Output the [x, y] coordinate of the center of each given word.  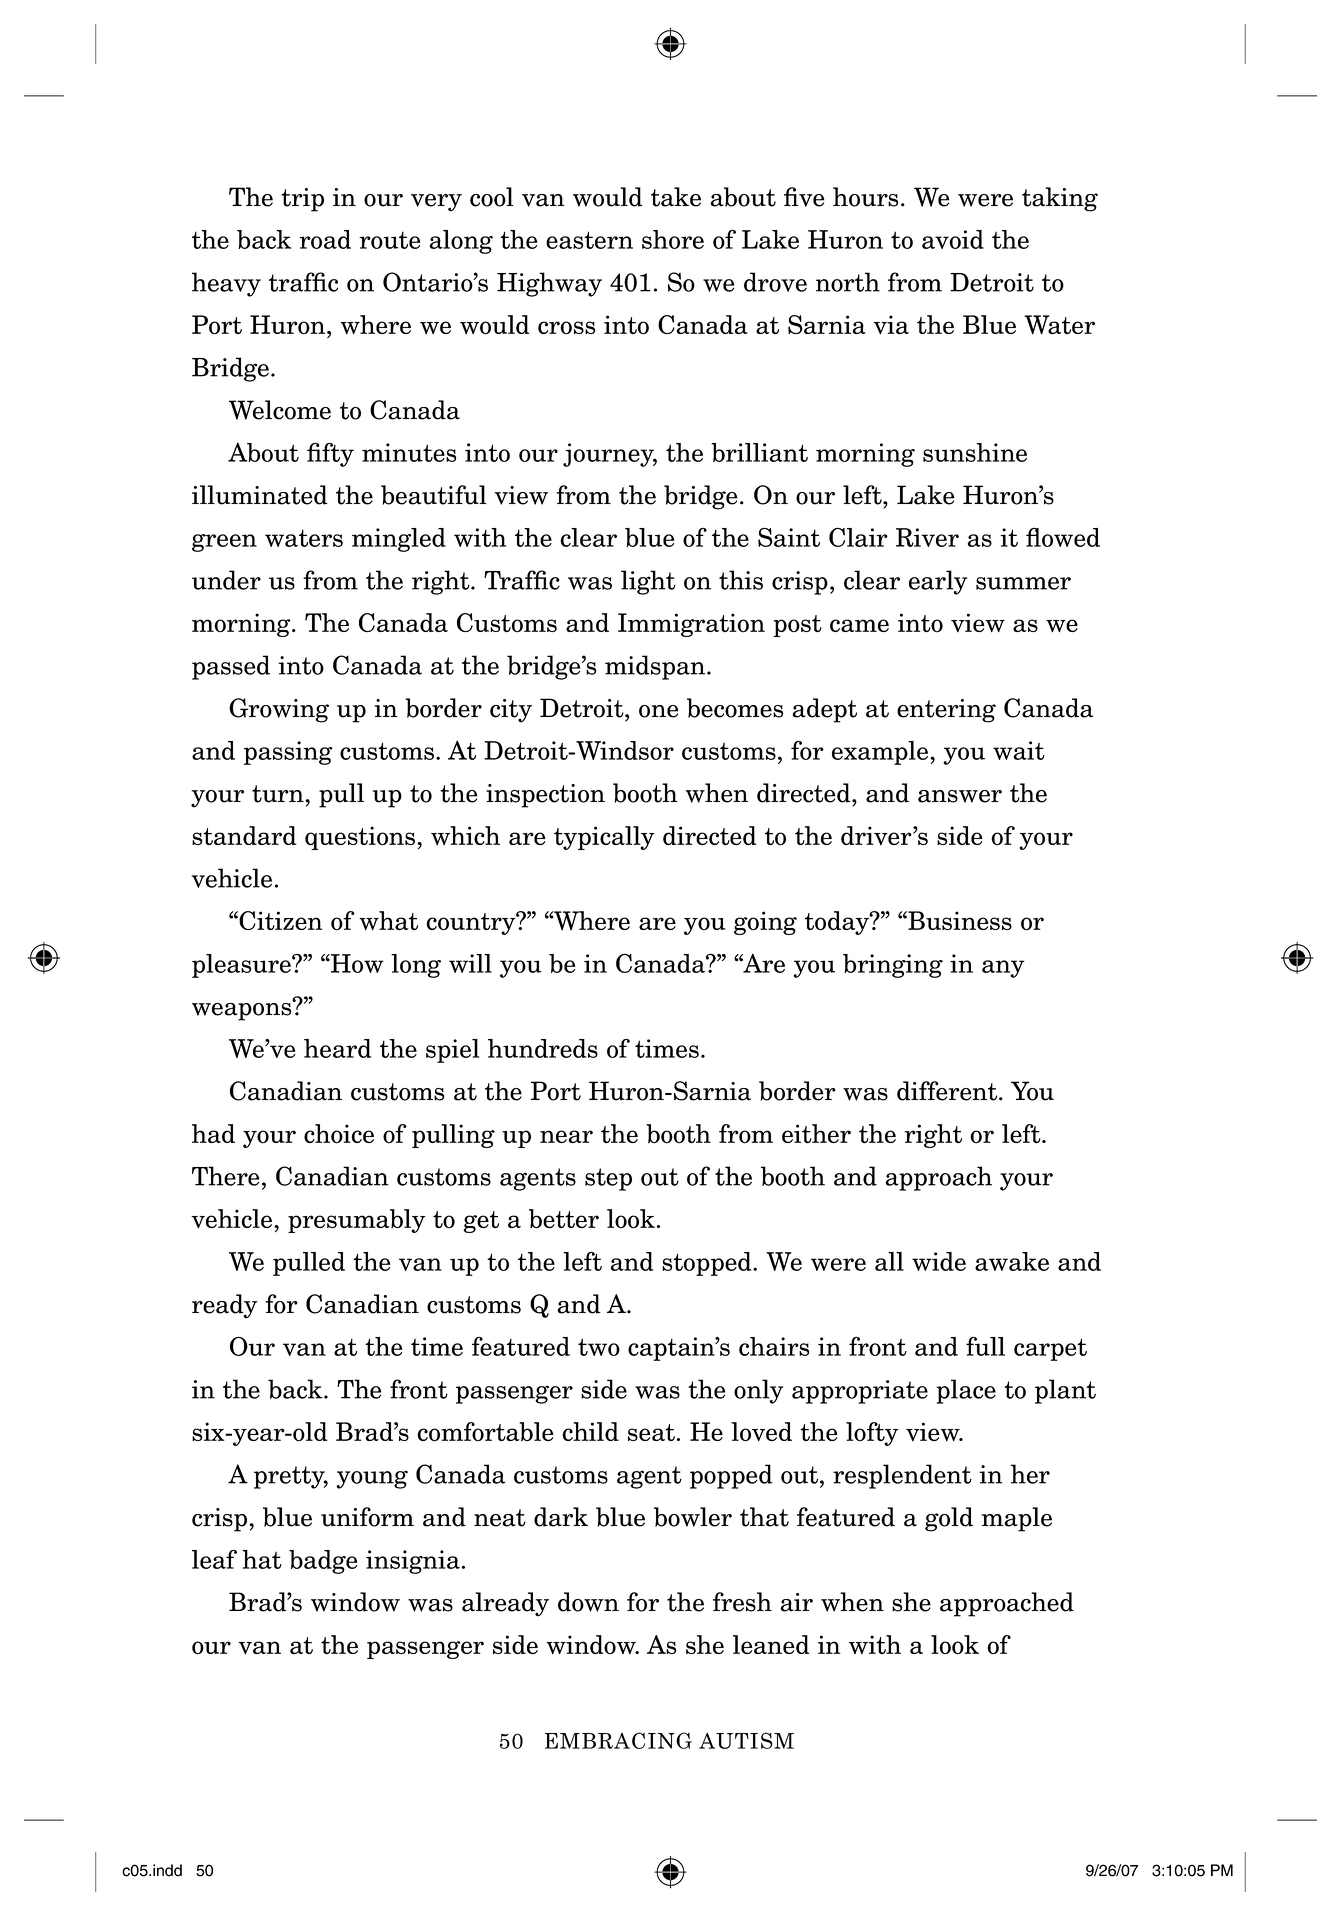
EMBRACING [618, 1740]
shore [673, 239]
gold [949, 1519]
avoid [953, 239]
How [356, 963]
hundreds [543, 1048]
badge [323, 1562]
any [1003, 969]
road [325, 239]
